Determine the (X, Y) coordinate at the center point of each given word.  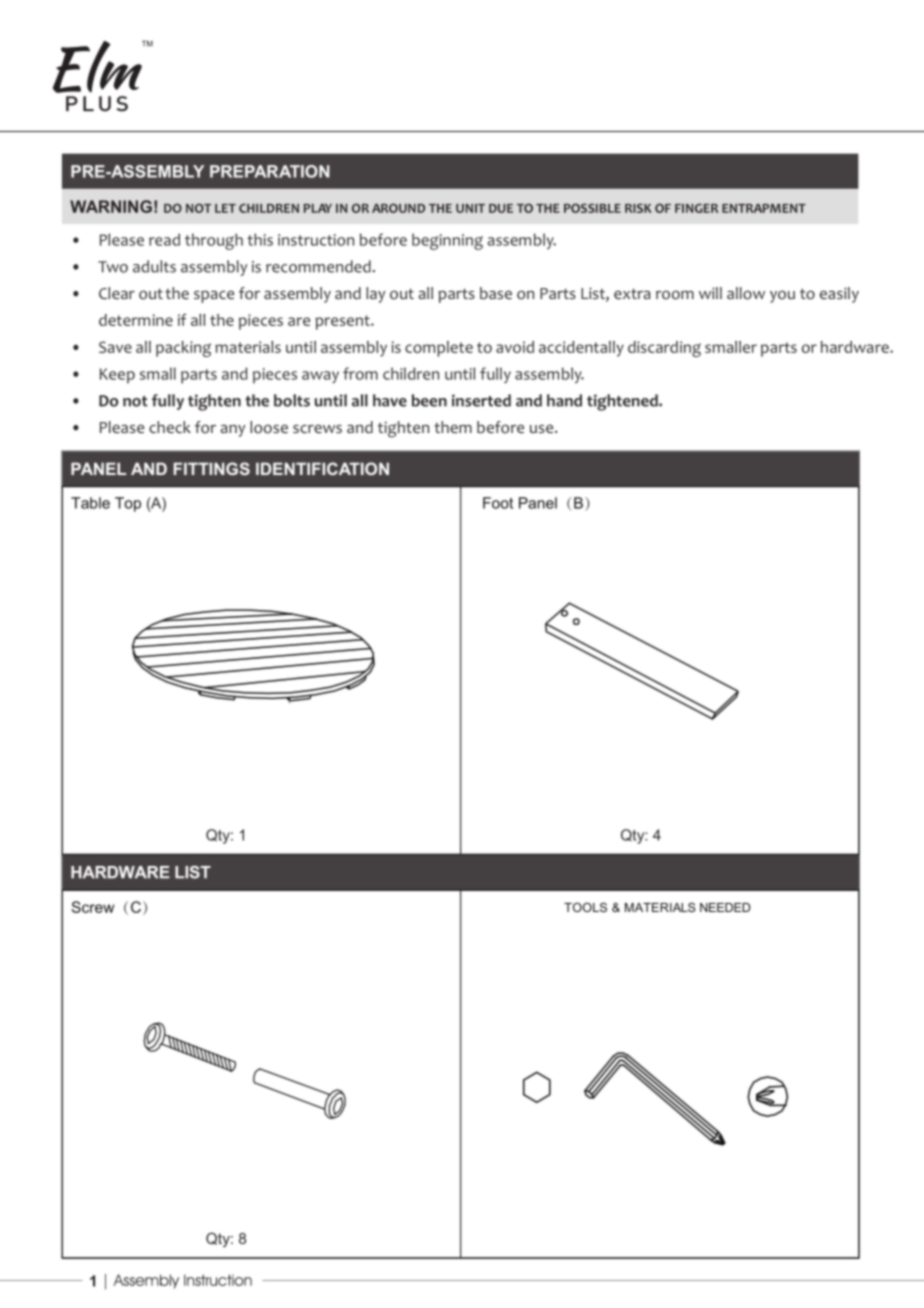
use (543, 428)
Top (128, 504)
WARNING (111, 206)
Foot (498, 503)
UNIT (470, 208)
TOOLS (585, 907)
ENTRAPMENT (764, 208)
